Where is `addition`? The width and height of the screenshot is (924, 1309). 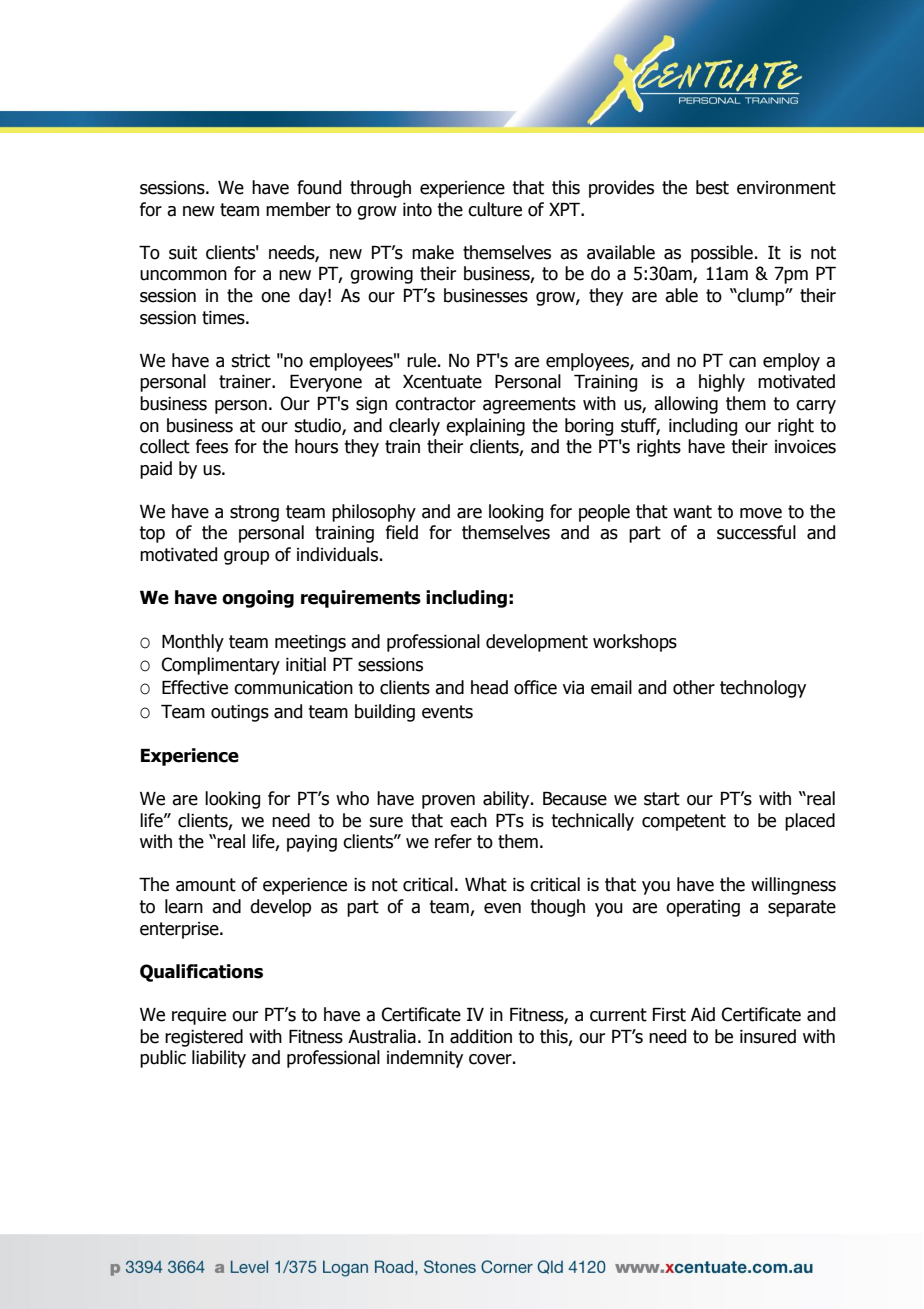
addition is located at coordinates (481, 1036).
